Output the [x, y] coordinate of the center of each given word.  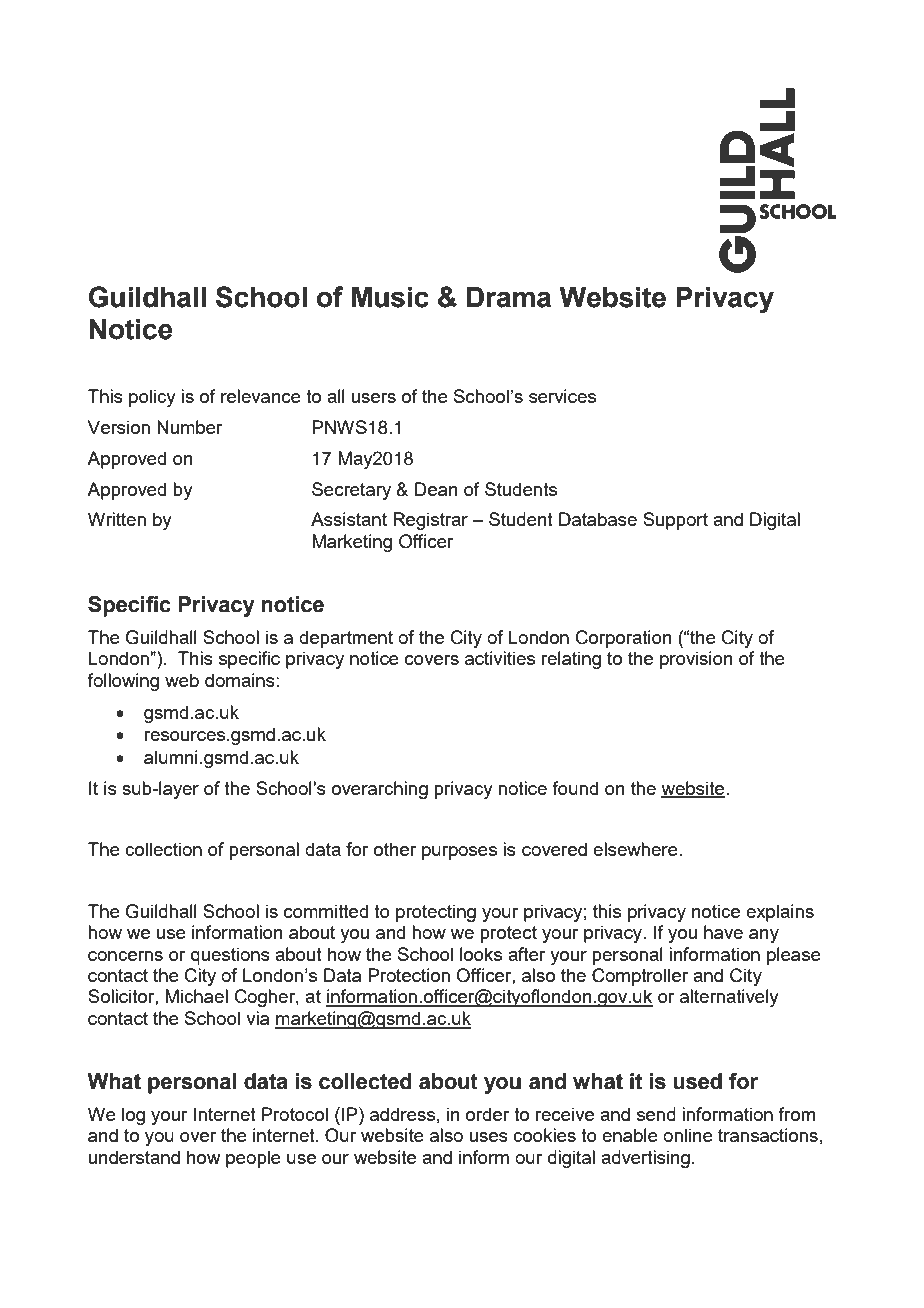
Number [190, 427]
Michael [196, 996]
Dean [436, 489]
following [123, 682]
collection [163, 849]
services [562, 396]
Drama [509, 297]
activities [500, 658]
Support [675, 521]
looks [481, 954]
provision [696, 660]
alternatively [729, 998]
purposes [459, 853]
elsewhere [636, 849]
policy [152, 398]
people [253, 1159]
